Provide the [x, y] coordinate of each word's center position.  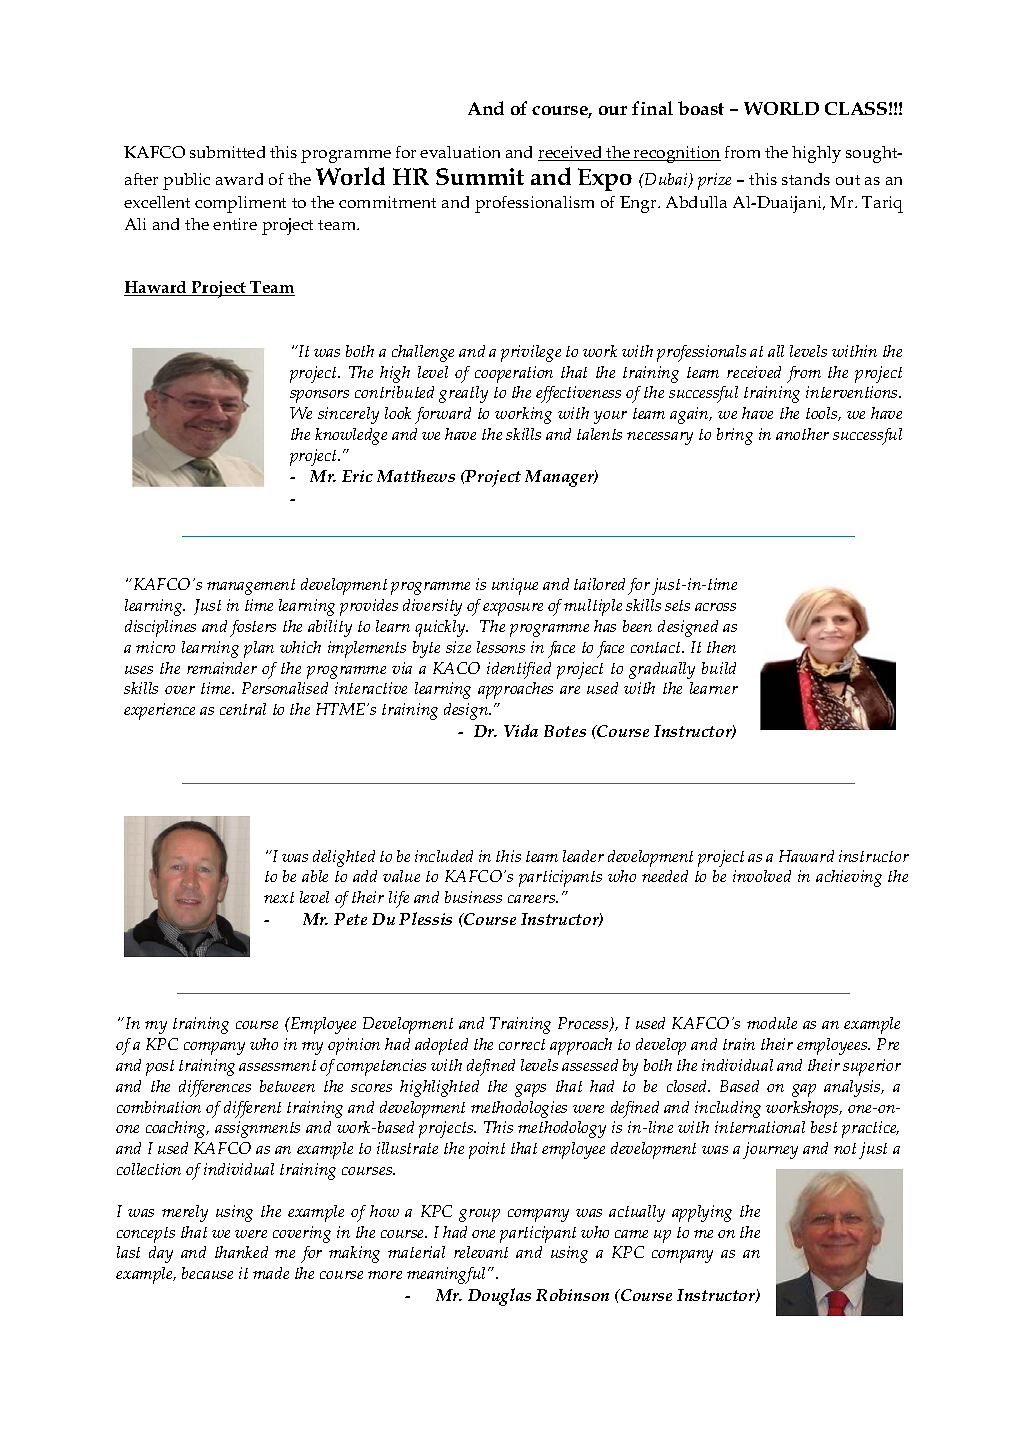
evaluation [460, 152]
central [243, 709]
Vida [521, 730]
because [207, 1273]
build [719, 668]
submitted [227, 152]
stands [806, 179]
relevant [481, 1252]
